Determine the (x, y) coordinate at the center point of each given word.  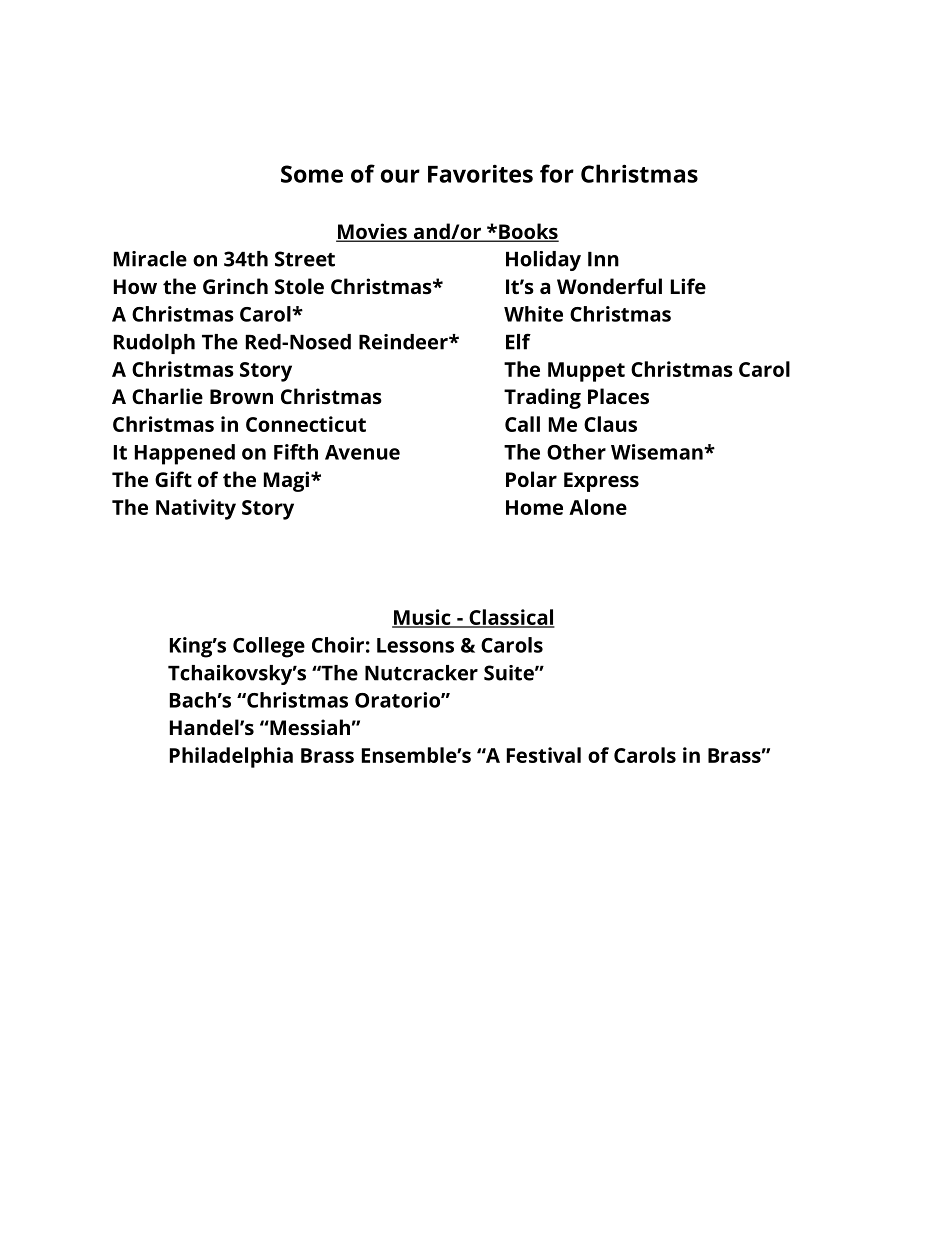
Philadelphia (231, 757)
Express (601, 482)
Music (422, 618)
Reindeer (404, 342)
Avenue (362, 452)
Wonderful (609, 286)
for (557, 173)
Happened (185, 454)
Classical (511, 618)
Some (312, 174)
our (400, 176)
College (269, 647)
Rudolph (154, 344)
